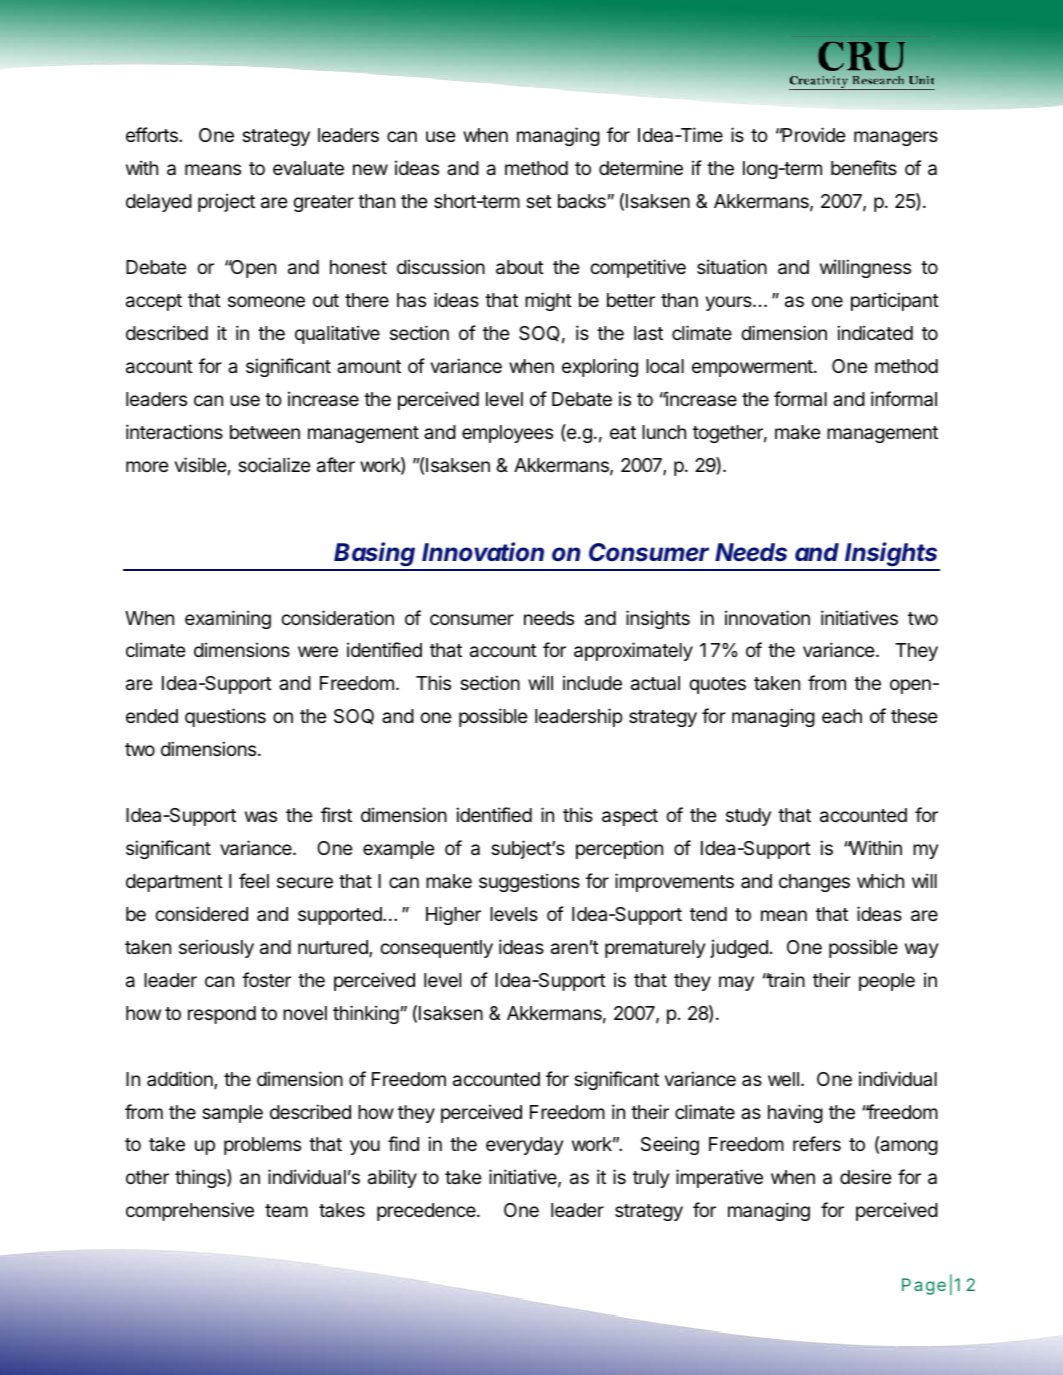 The height and width of the image is (1375, 1063). What do you see at coordinates (717, 685) in the image?
I see `quotes` at bounding box center [717, 685].
